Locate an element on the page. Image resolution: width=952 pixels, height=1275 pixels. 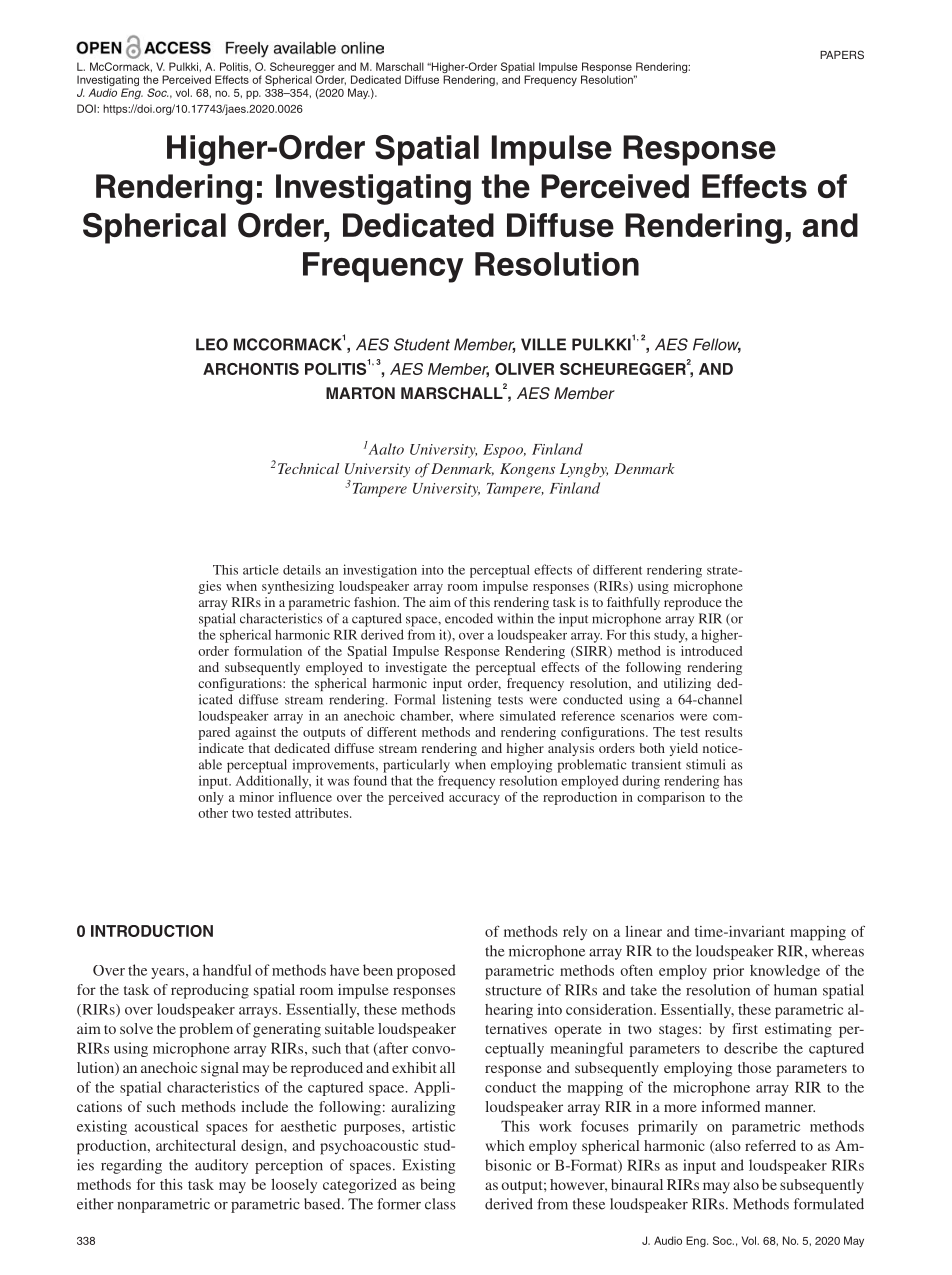
architectural is located at coordinates (196, 1145).
